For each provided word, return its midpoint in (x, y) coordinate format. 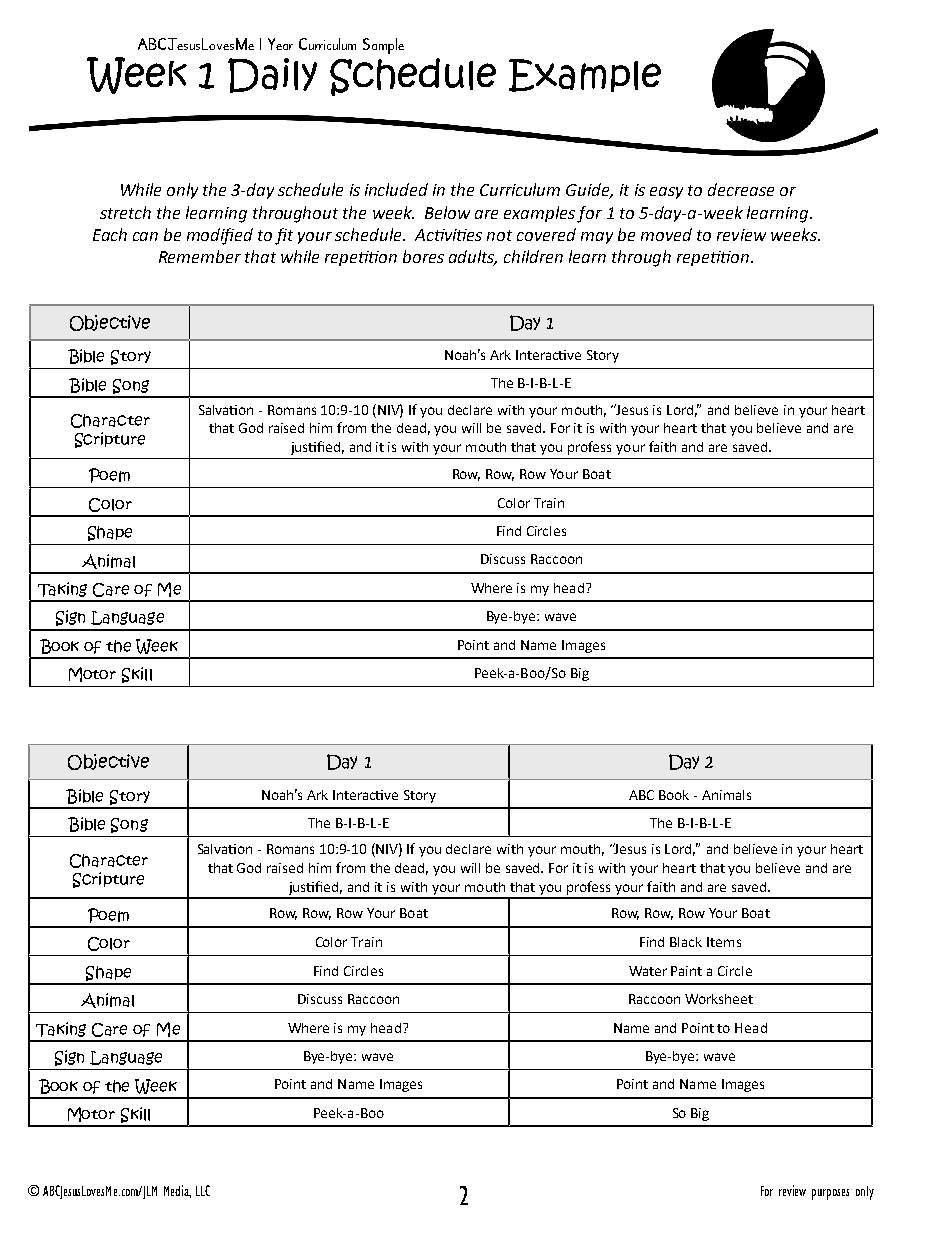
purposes (830, 1194)
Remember (200, 256)
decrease (741, 189)
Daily (272, 75)
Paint (686, 971)
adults (473, 258)
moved (666, 234)
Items (724, 942)
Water (648, 971)
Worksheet (719, 999)
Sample (383, 46)
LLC (203, 1190)
